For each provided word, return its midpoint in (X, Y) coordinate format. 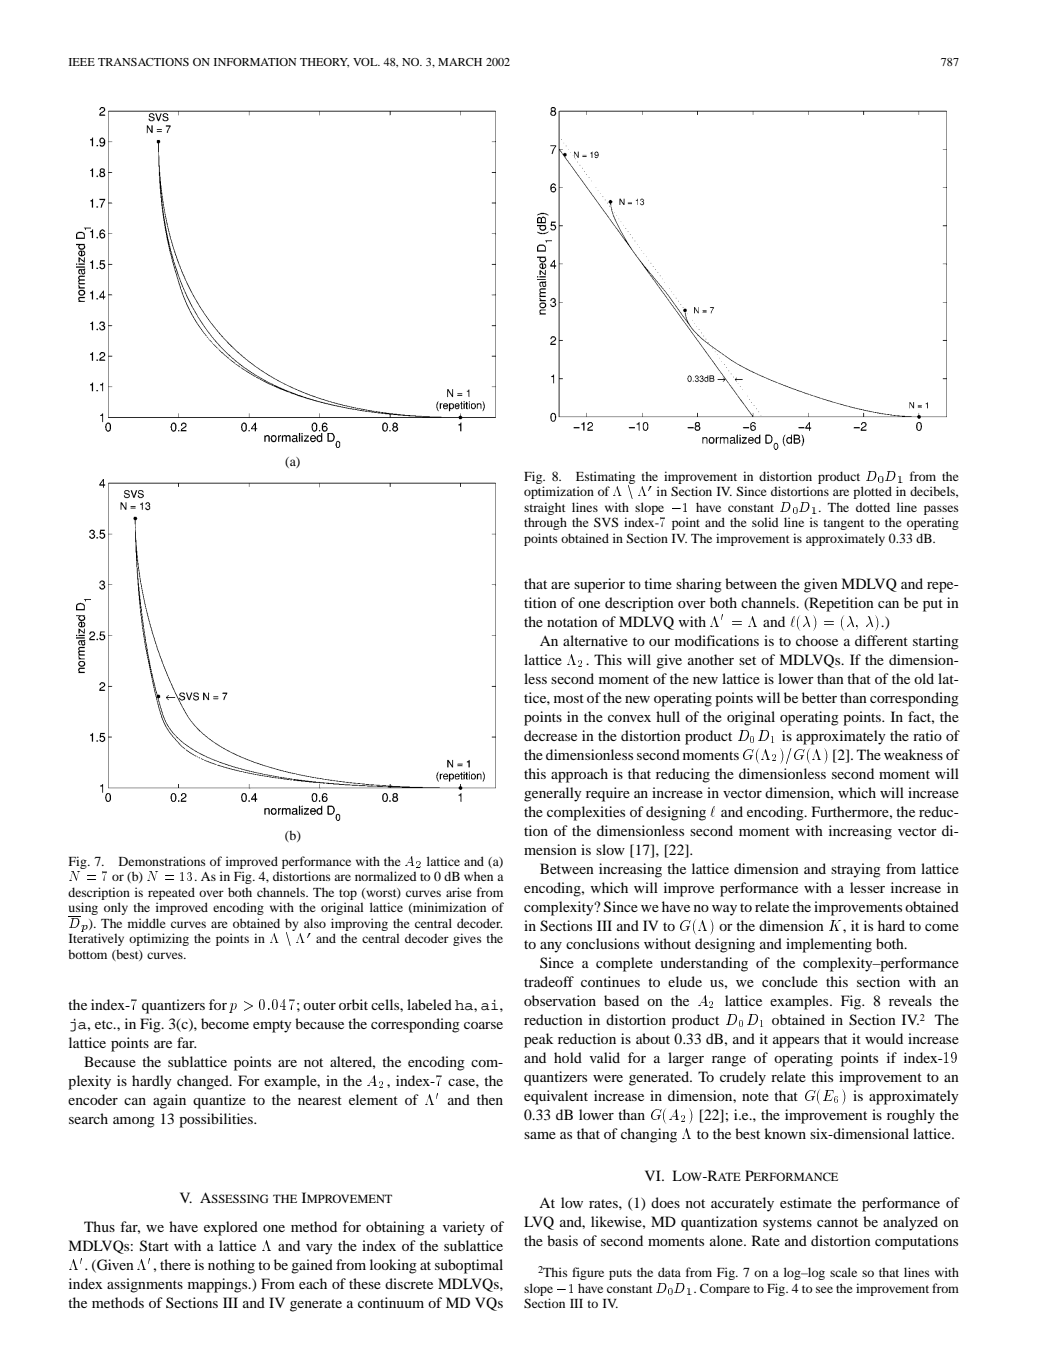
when (478, 876)
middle (147, 923)
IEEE (82, 62)
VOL (366, 62)
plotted (872, 492)
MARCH (460, 62)
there (175, 1264)
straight (545, 508)
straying (856, 870)
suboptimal (469, 1266)
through (545, 523)
